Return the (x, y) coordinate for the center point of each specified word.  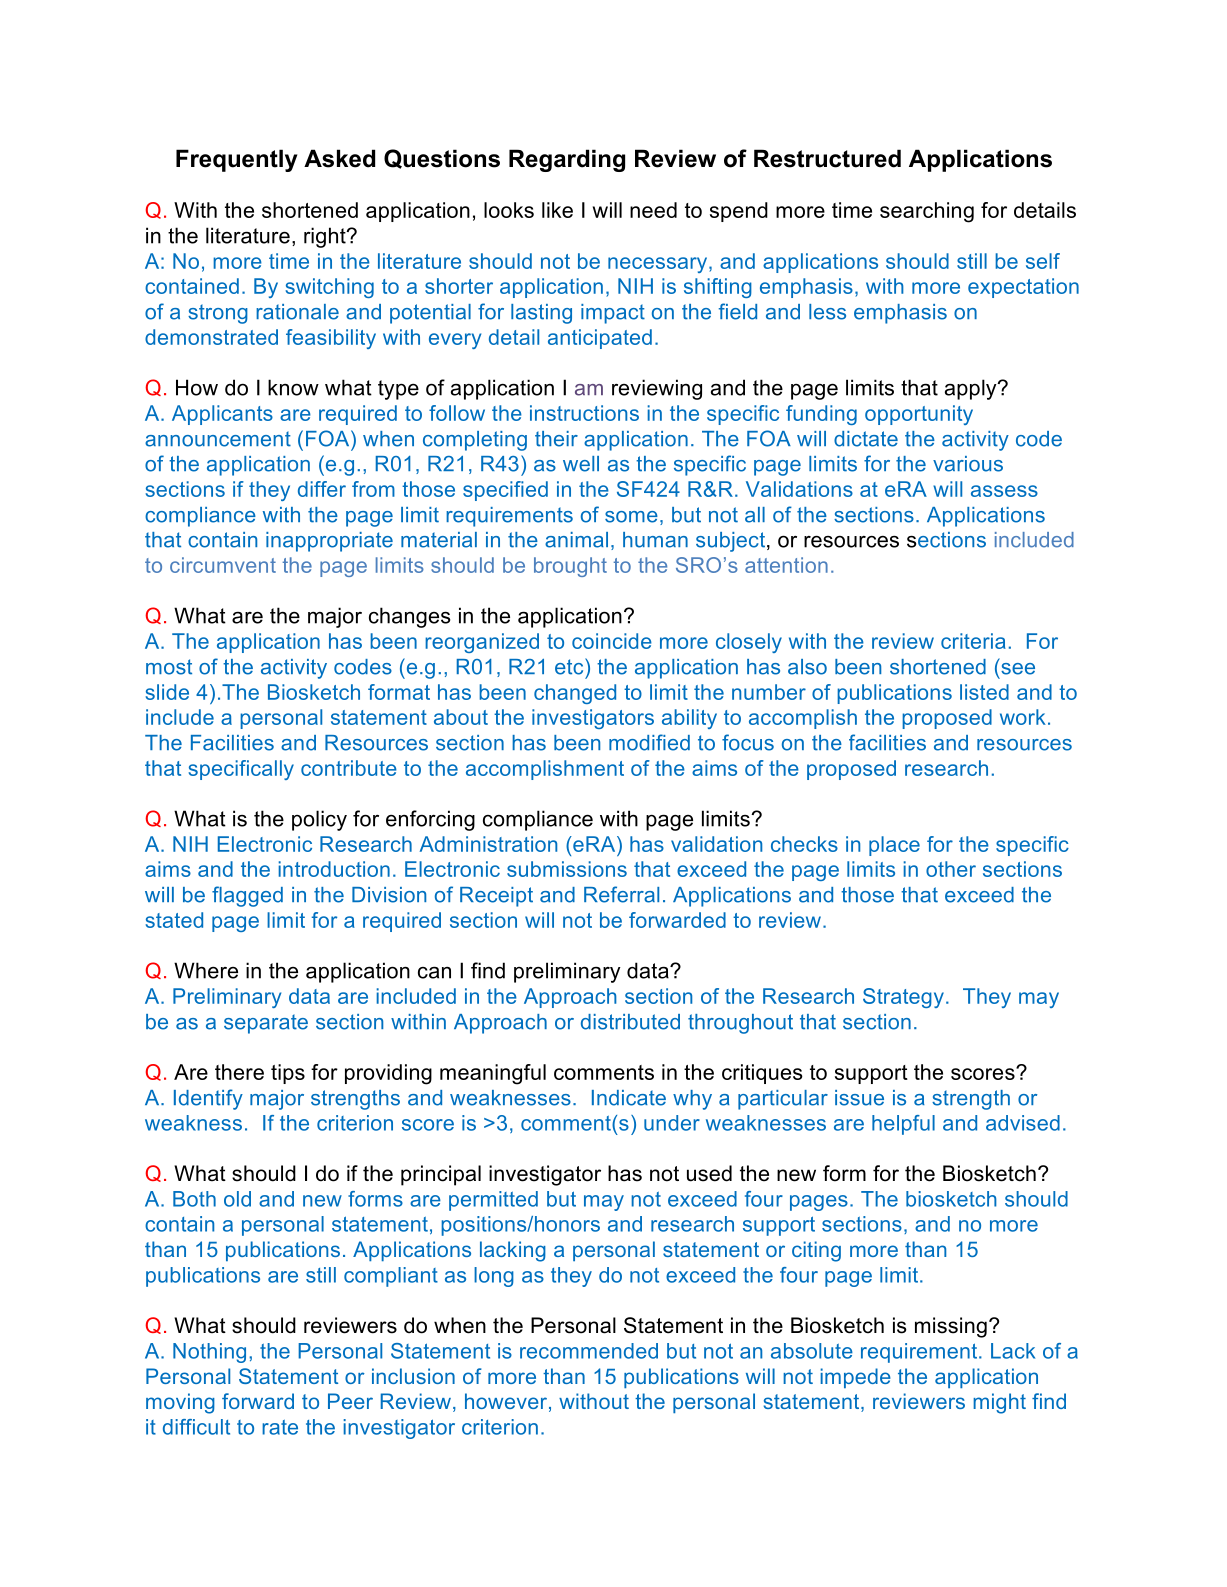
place (894, 846)
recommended (589, 1351)
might (999, 1403)
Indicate (629, 1098)
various (968, 464)
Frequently (237, 160)
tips (288, 1074)
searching (927, 212)
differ (322, 489)
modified (649, 742)
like (557, 210)
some (631, 517)
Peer (350, 1401)
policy (319, 820)
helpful (903, 1125)
